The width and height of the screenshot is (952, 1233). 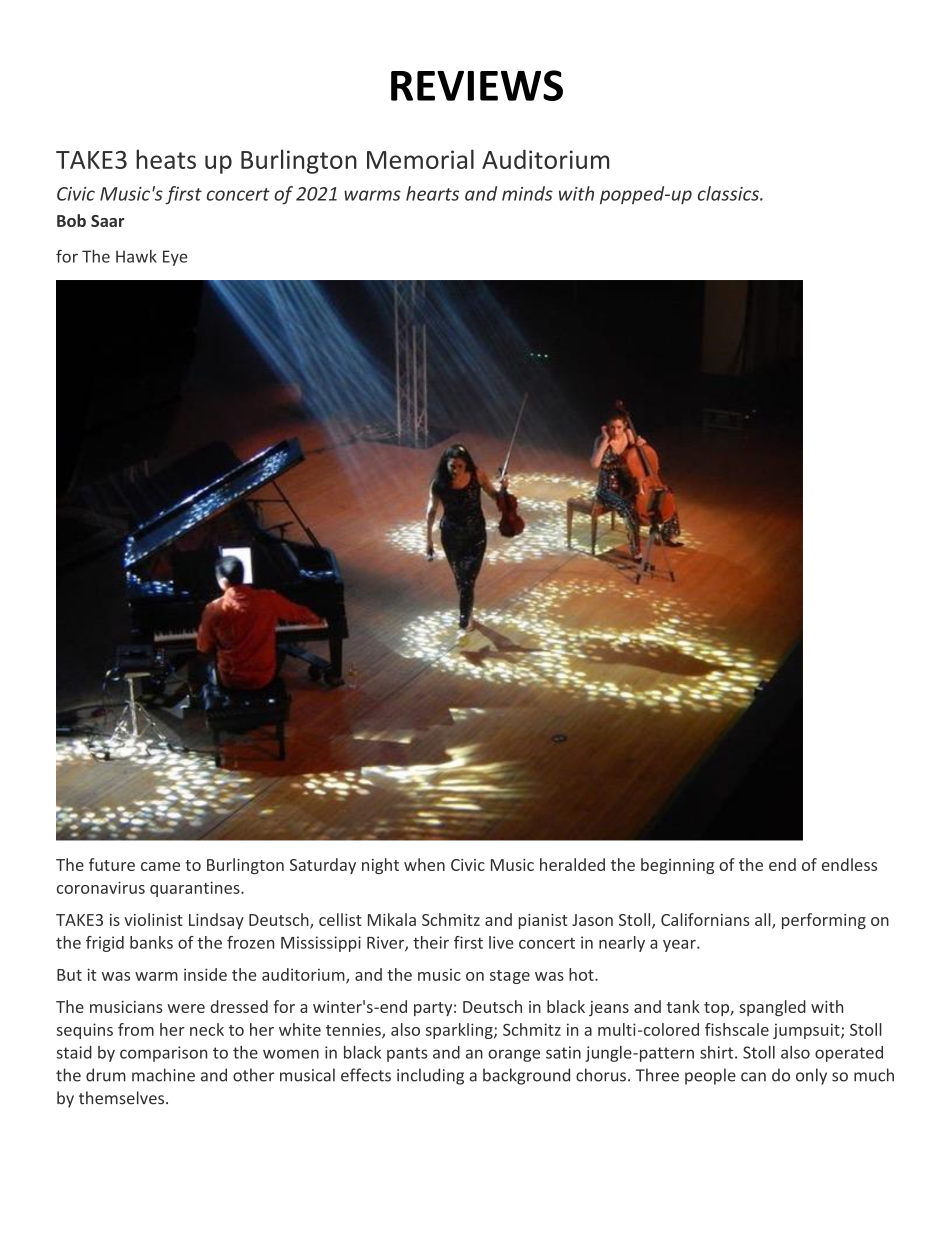 What do you see at coordinates (477, 85) in the screenshot?
I see `REVIEWS` at bounding box center [477, 85].
